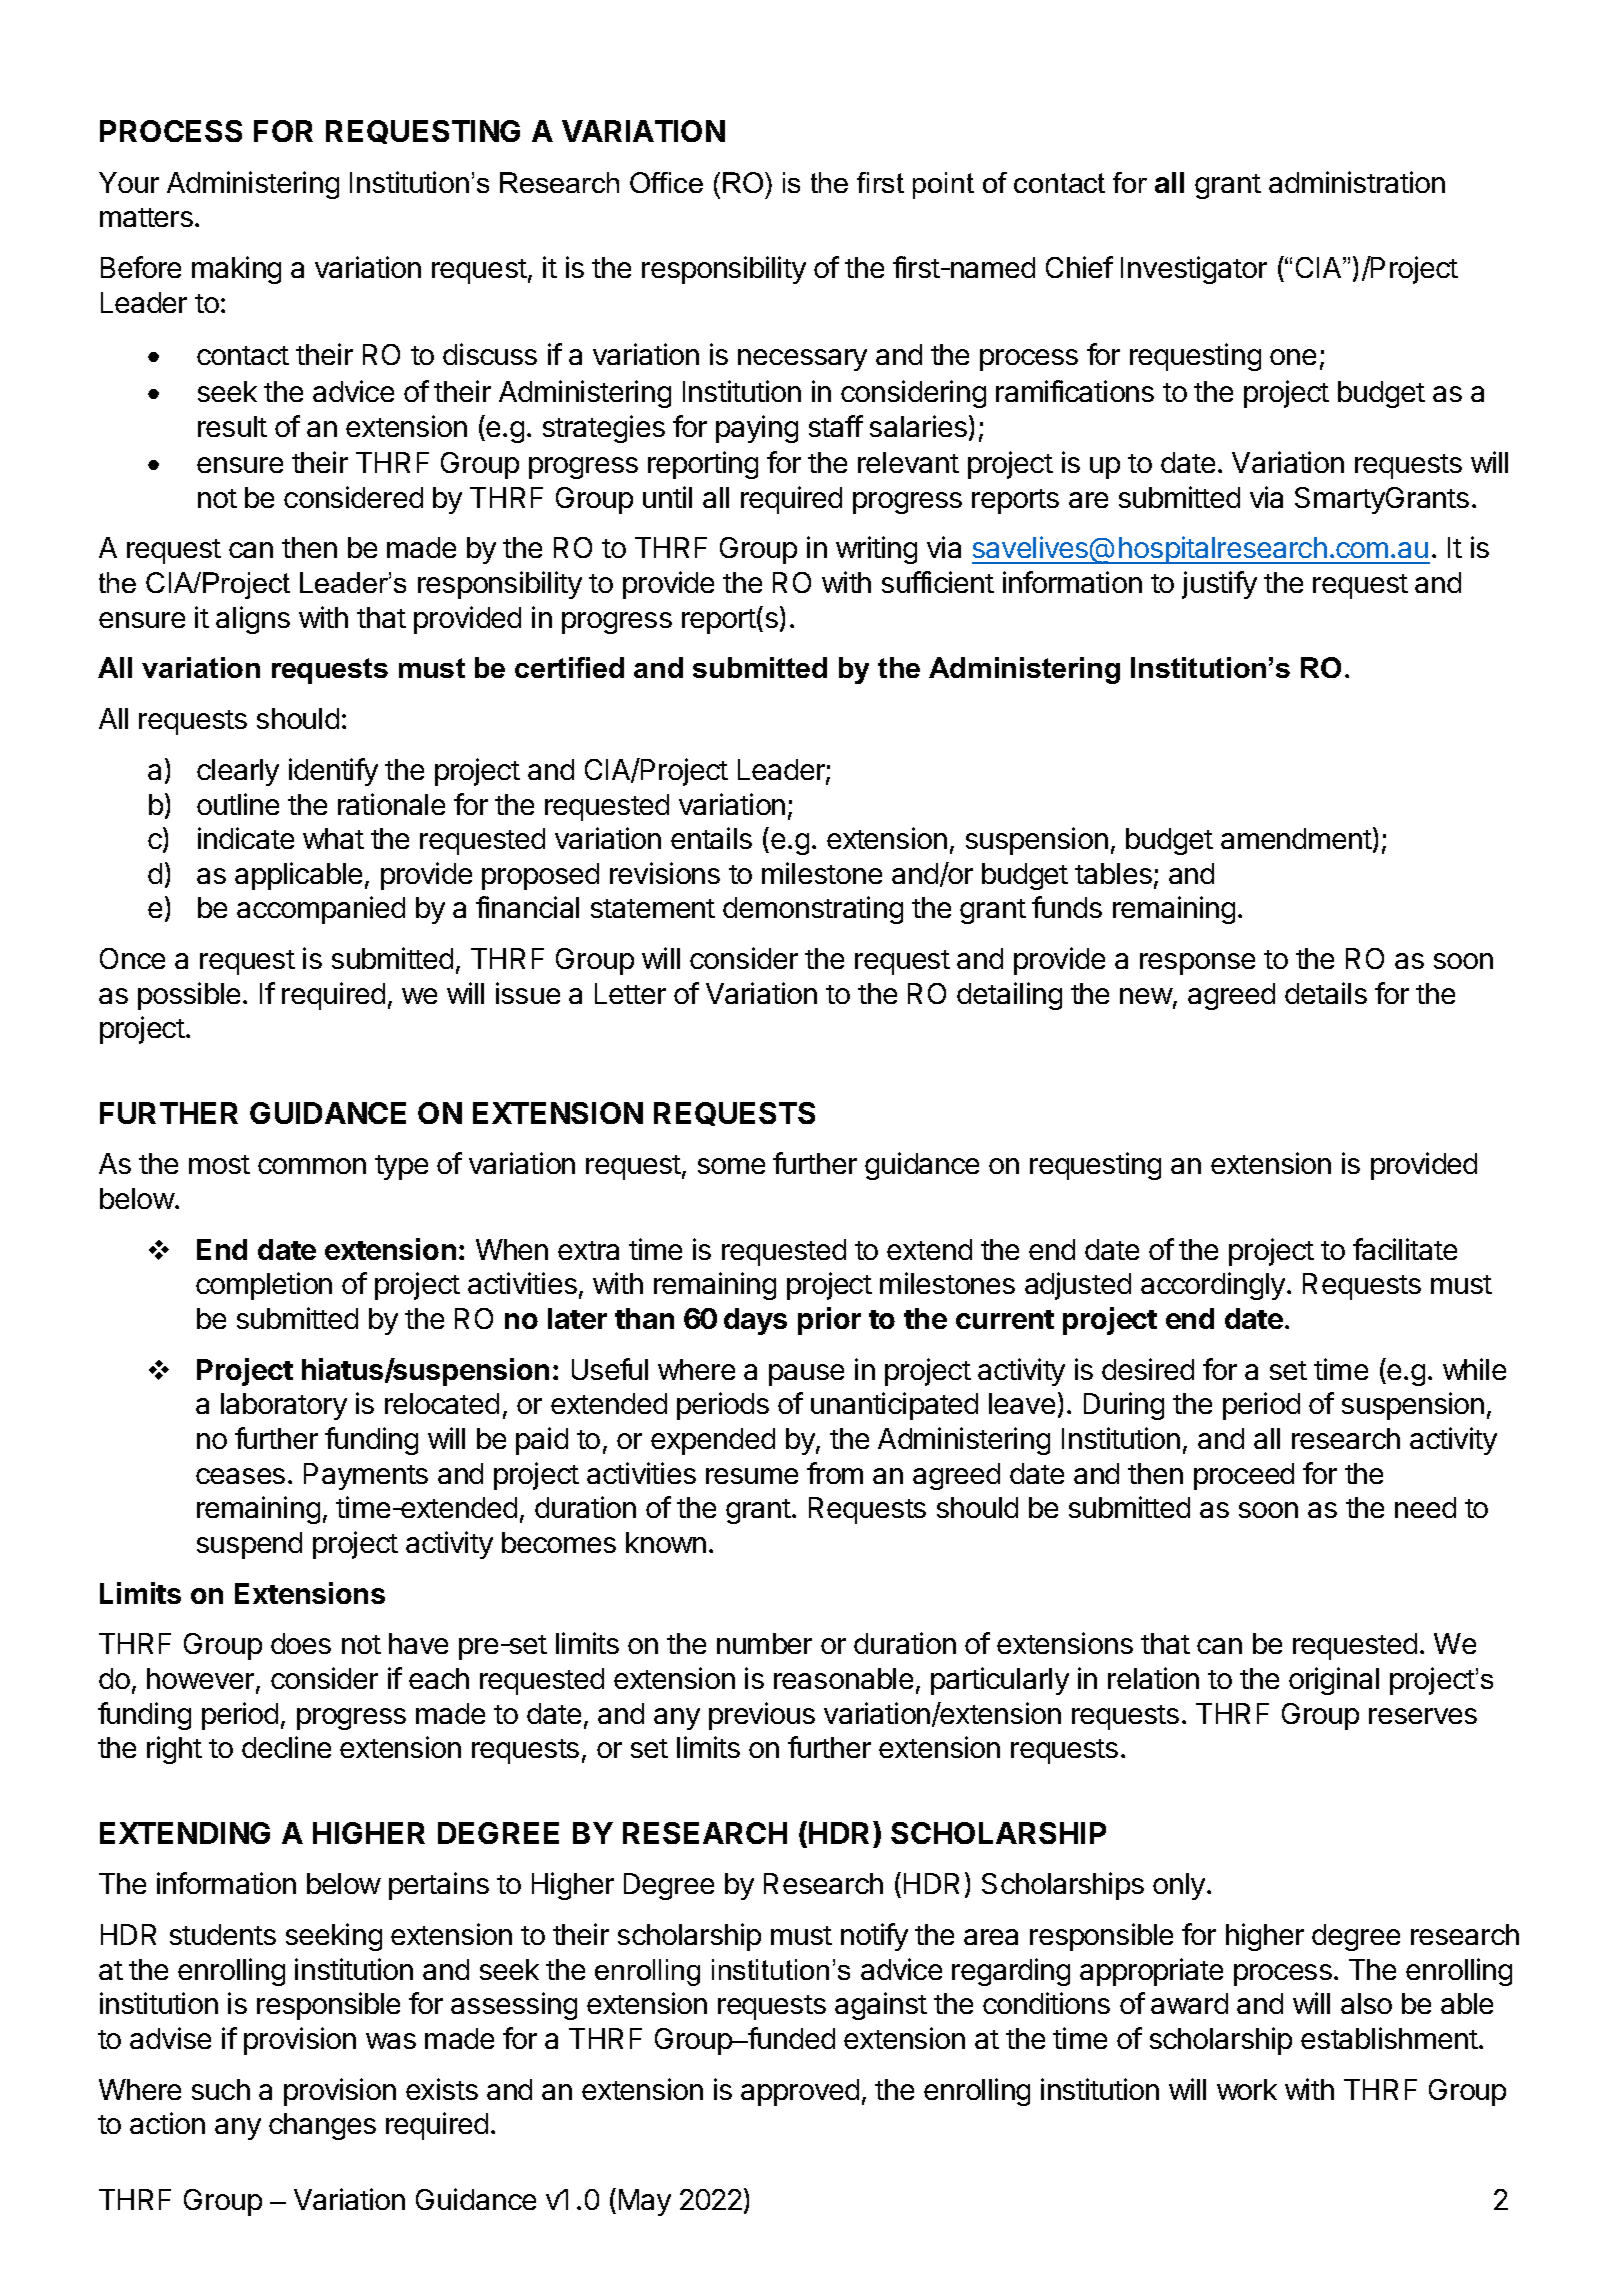 Image resolution: width=1622 pixels, height=2294 pixels. I want to click on amendment, so click(1296, 838).
